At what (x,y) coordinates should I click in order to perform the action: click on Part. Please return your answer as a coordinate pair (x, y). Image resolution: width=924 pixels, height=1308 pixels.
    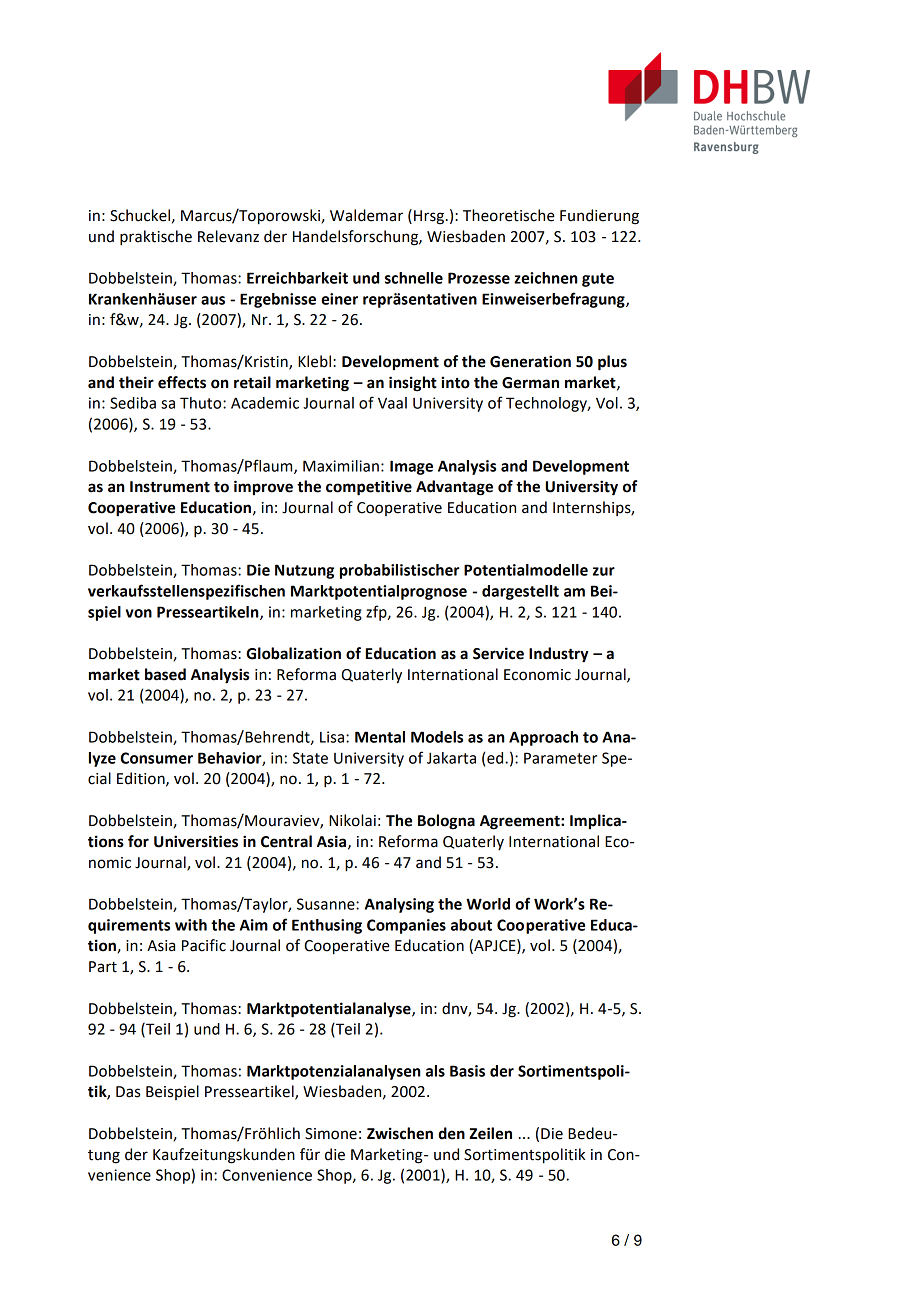
    Looking at the image, I should click on (103, 967).
